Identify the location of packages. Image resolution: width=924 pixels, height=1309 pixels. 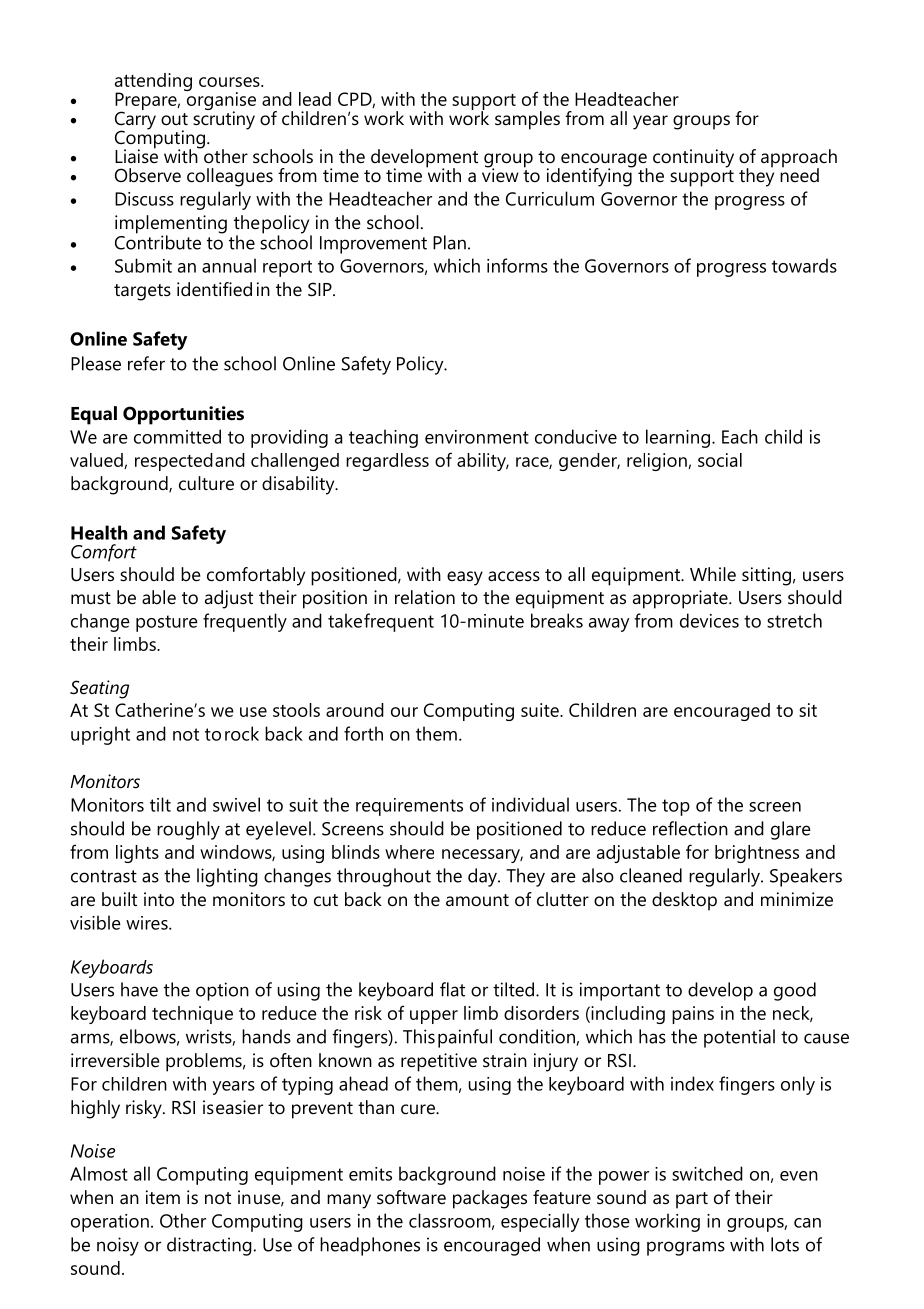
(490, 1199).
